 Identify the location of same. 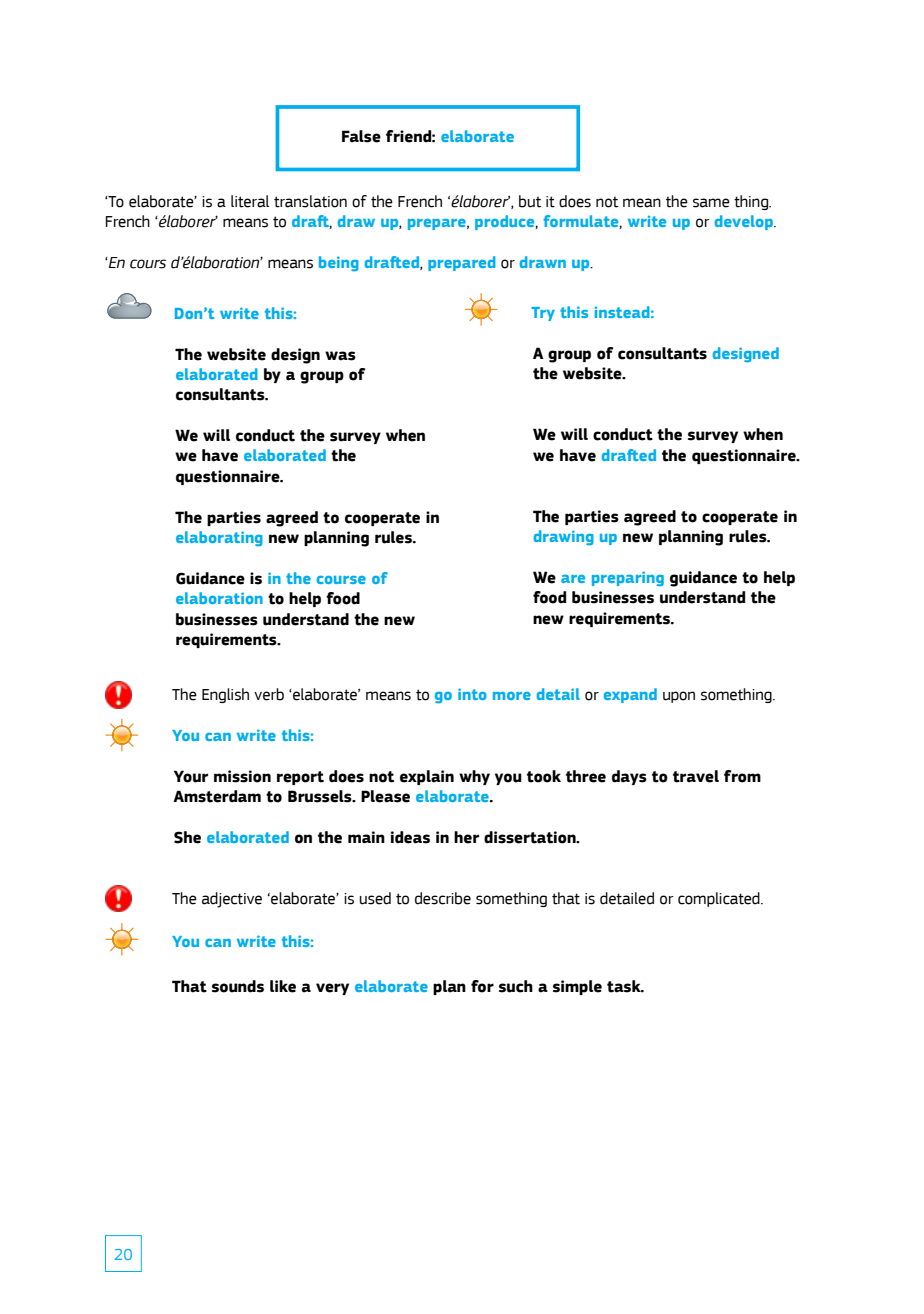
(711, 203).
